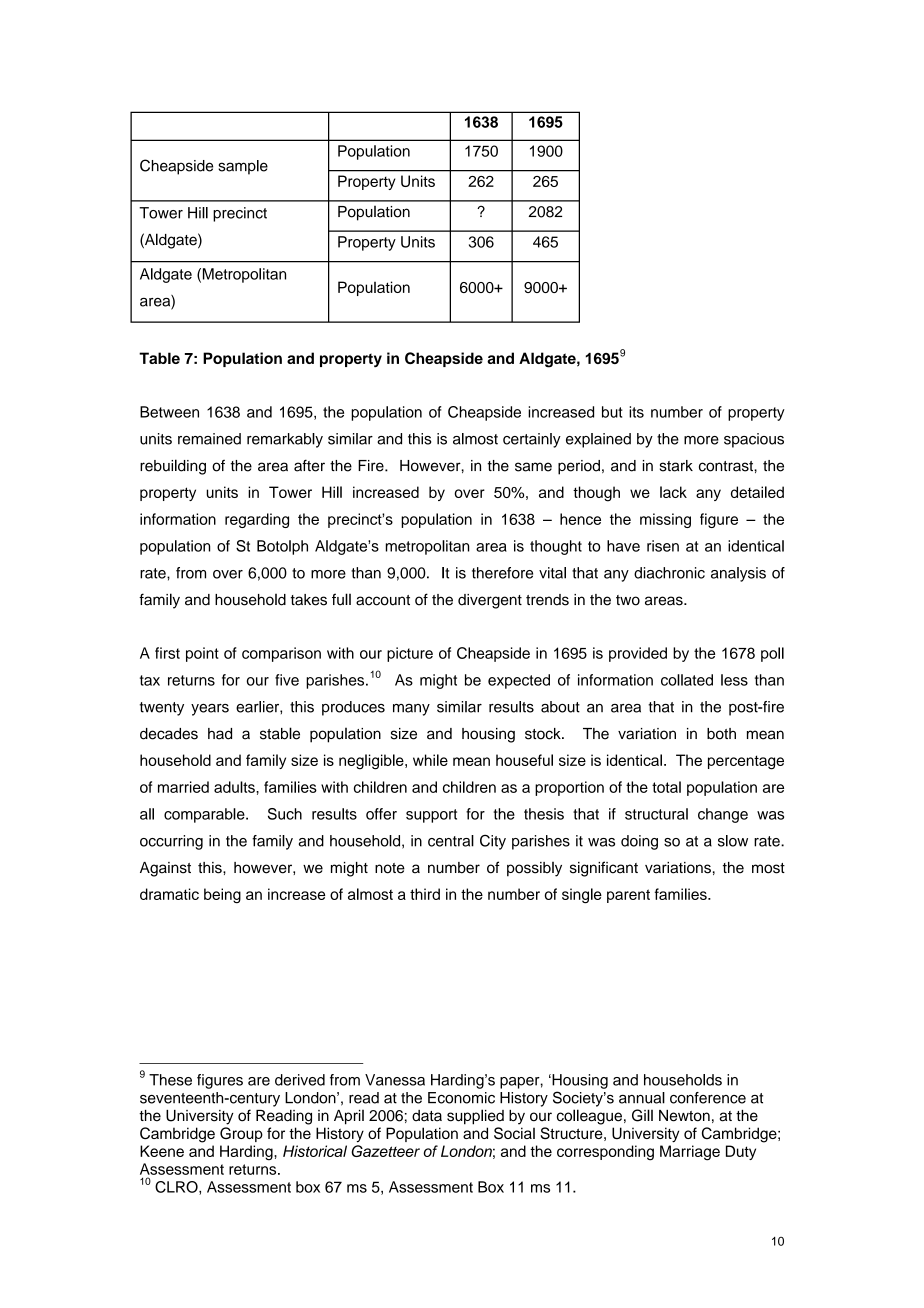 Image resolution: width=924 pixels, height=1308 pixels. What do you see at coordinates (676, 466) in the image?
I see `stark` at bounding box center [676, 466].
